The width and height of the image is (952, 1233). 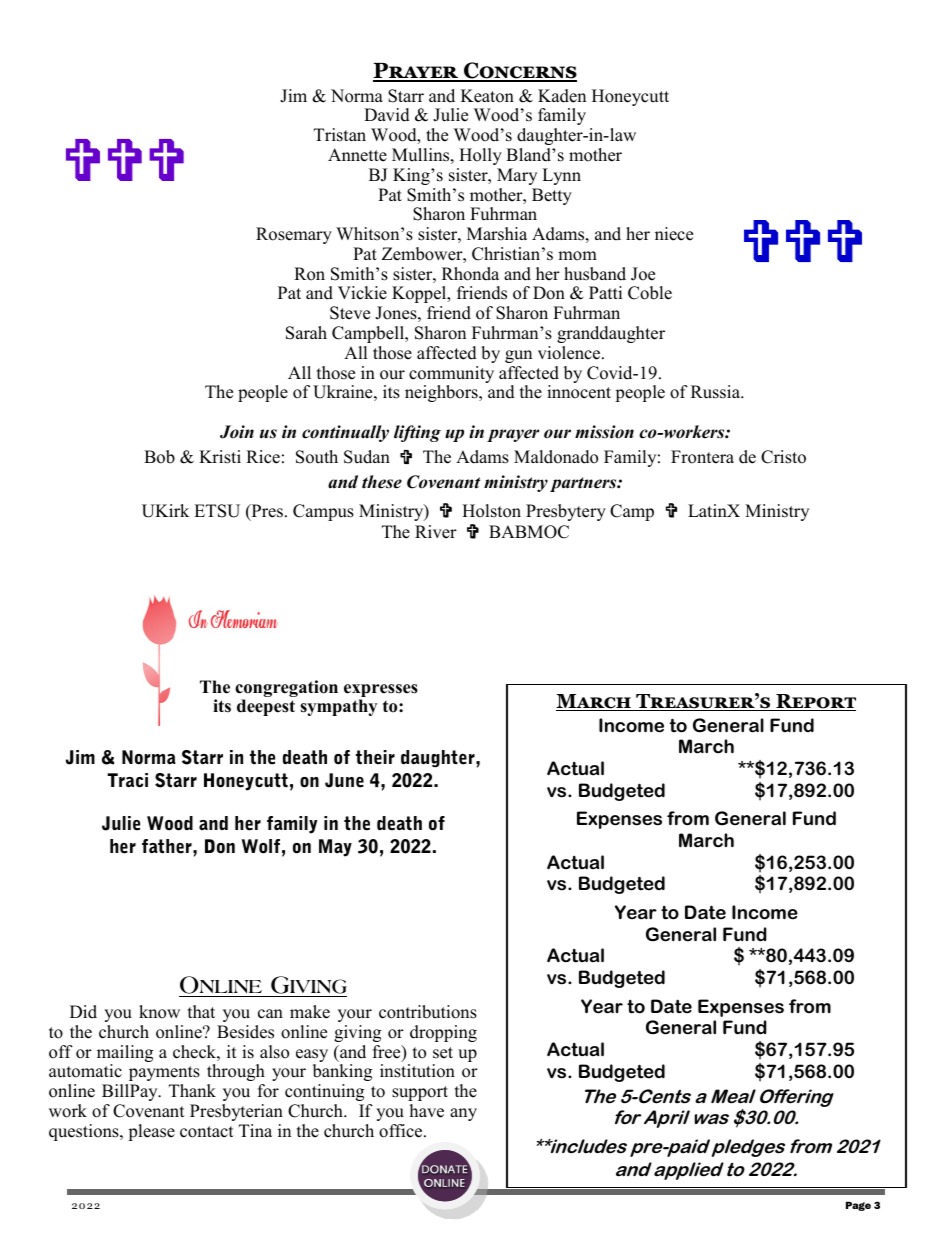 I want to click on Sarah, so click(x=306, y=333).
